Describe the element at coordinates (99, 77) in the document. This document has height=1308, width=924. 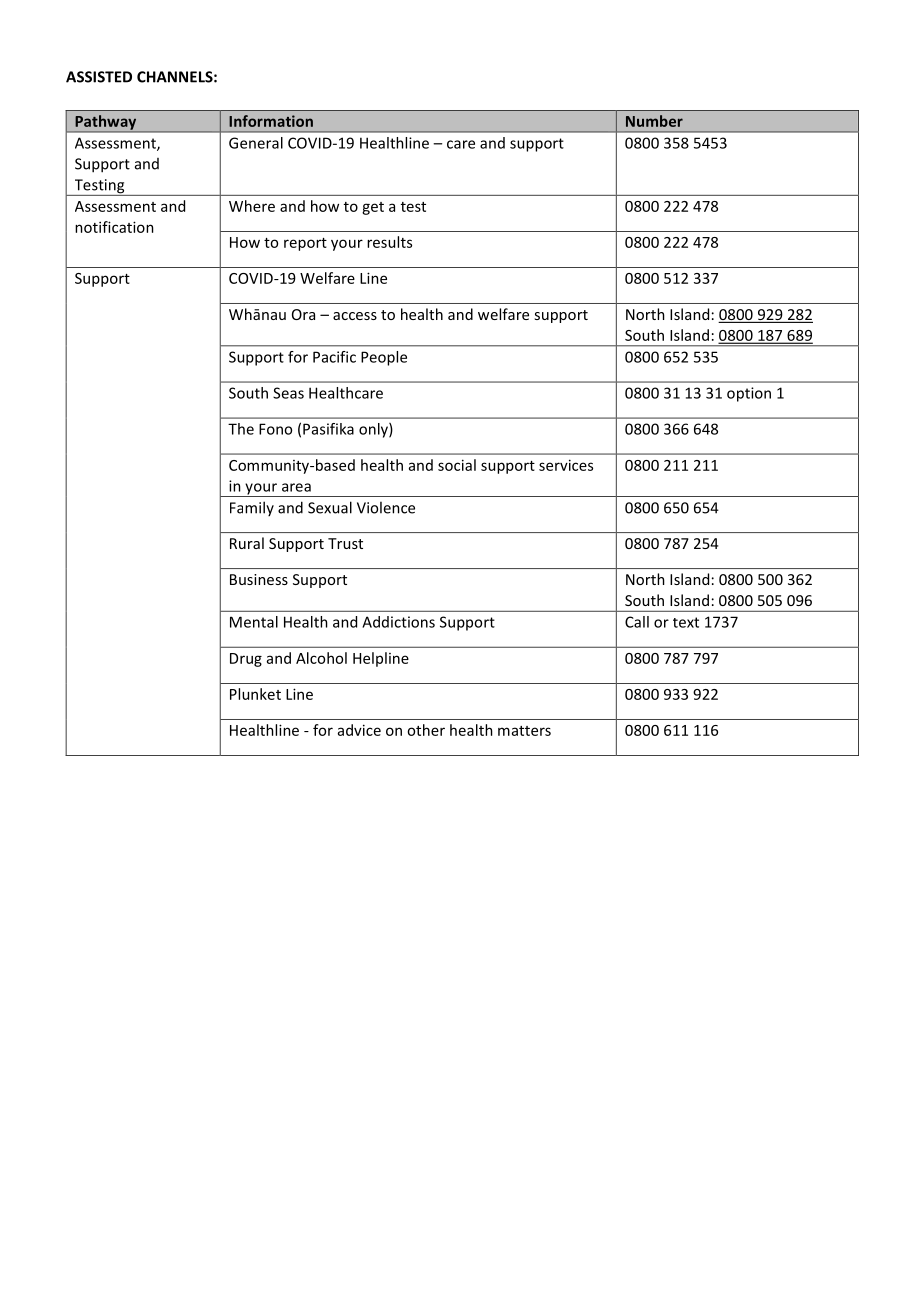
I see `ASSISTED` at that location.
